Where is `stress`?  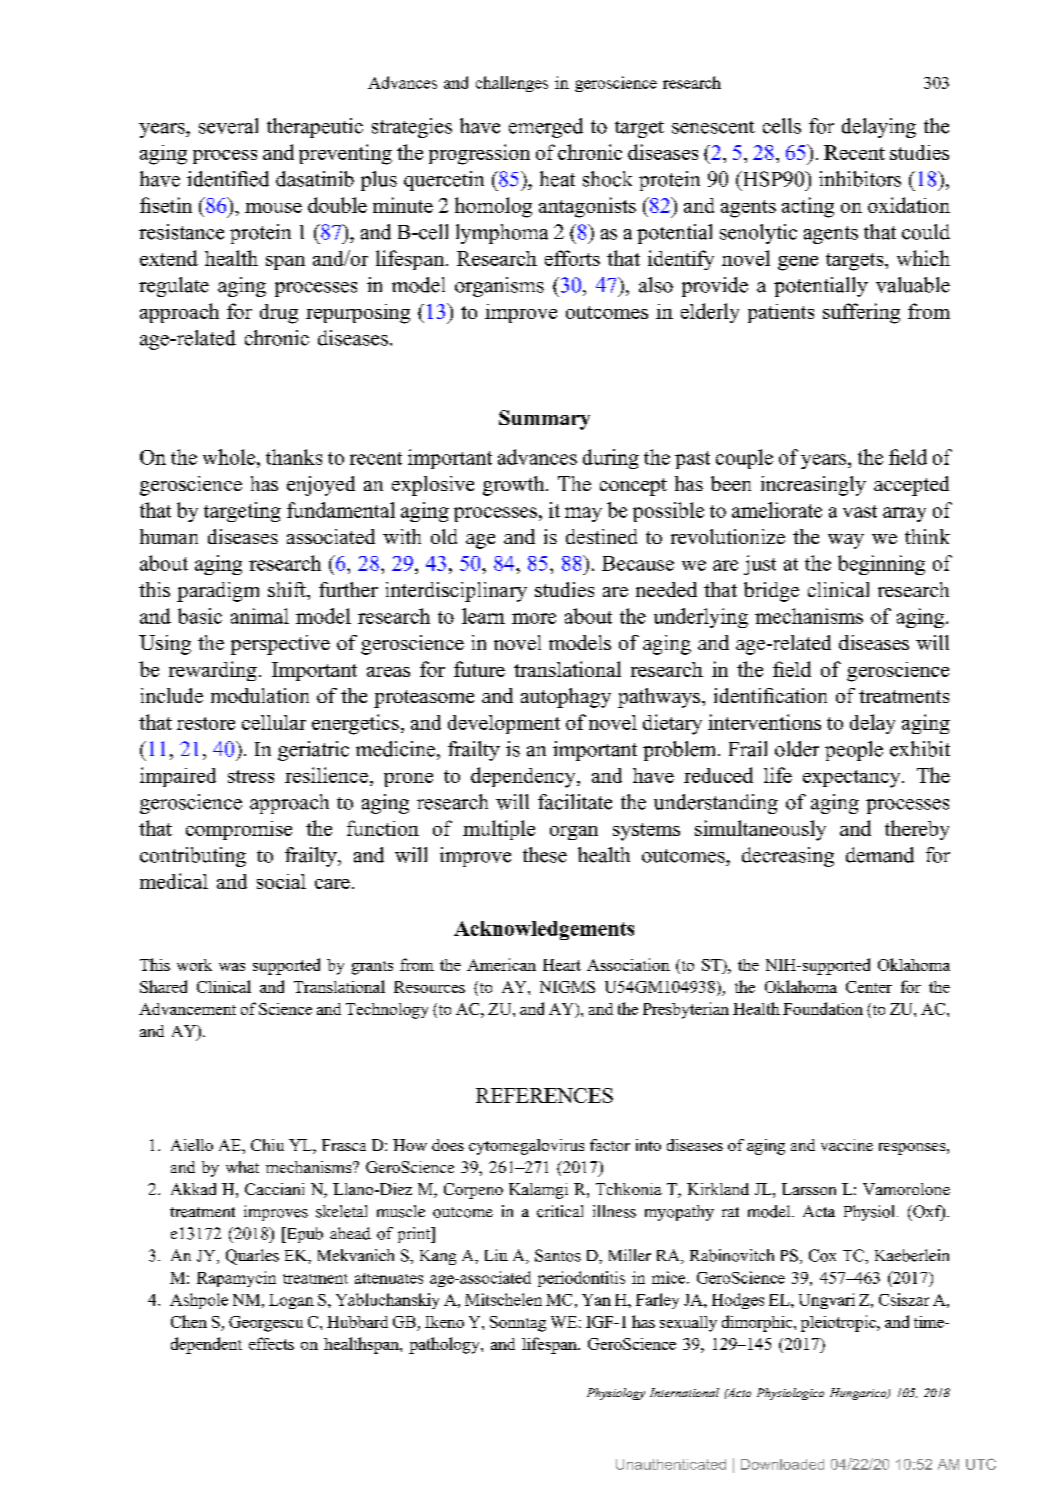 stress is located at coordinates (251, 776).
